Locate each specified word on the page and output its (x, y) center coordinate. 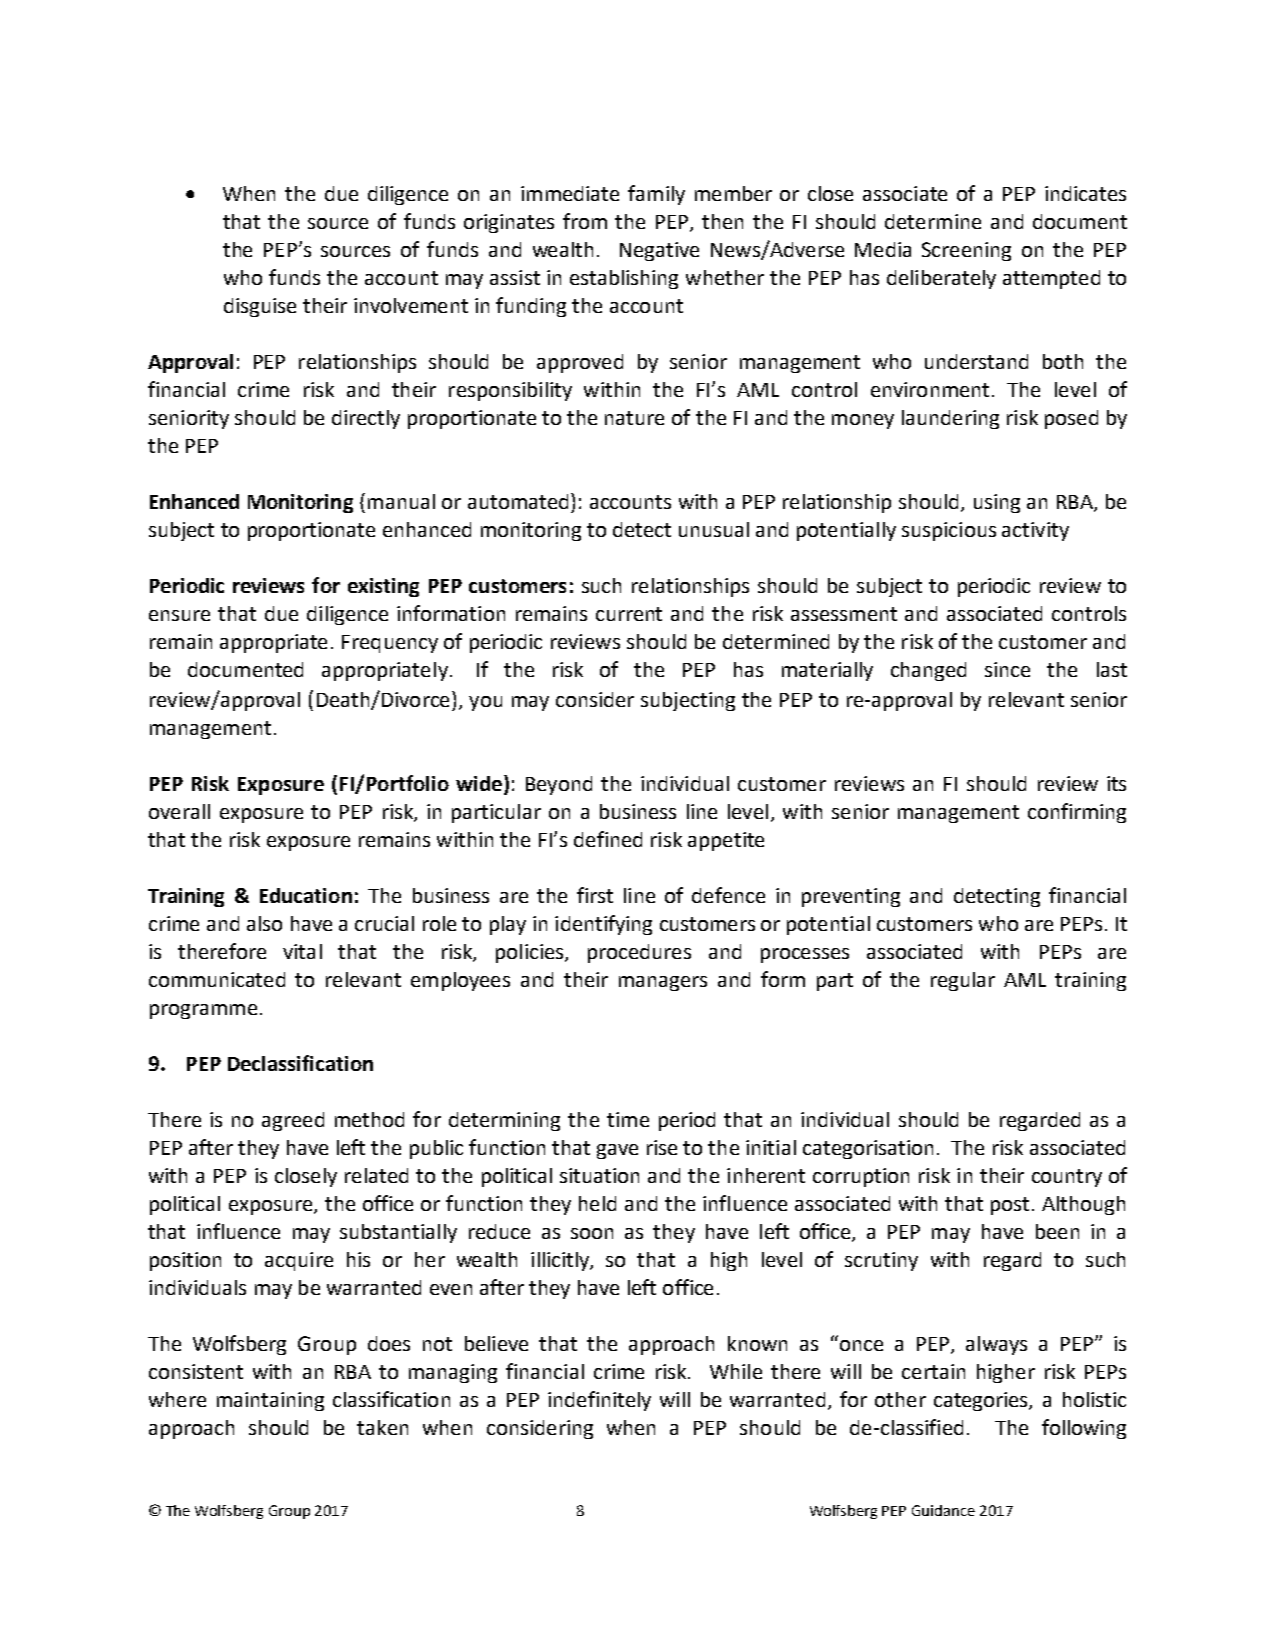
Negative (659, 251)
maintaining (270, 1401)
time (628, 1119)
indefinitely (599, 1401)
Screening (966, 251)
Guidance (943, 1510)
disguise (260, 307)
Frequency (390, 644)
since (1007, 669)
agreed (293, 1121)
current (629, 614)
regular (963, 981)
